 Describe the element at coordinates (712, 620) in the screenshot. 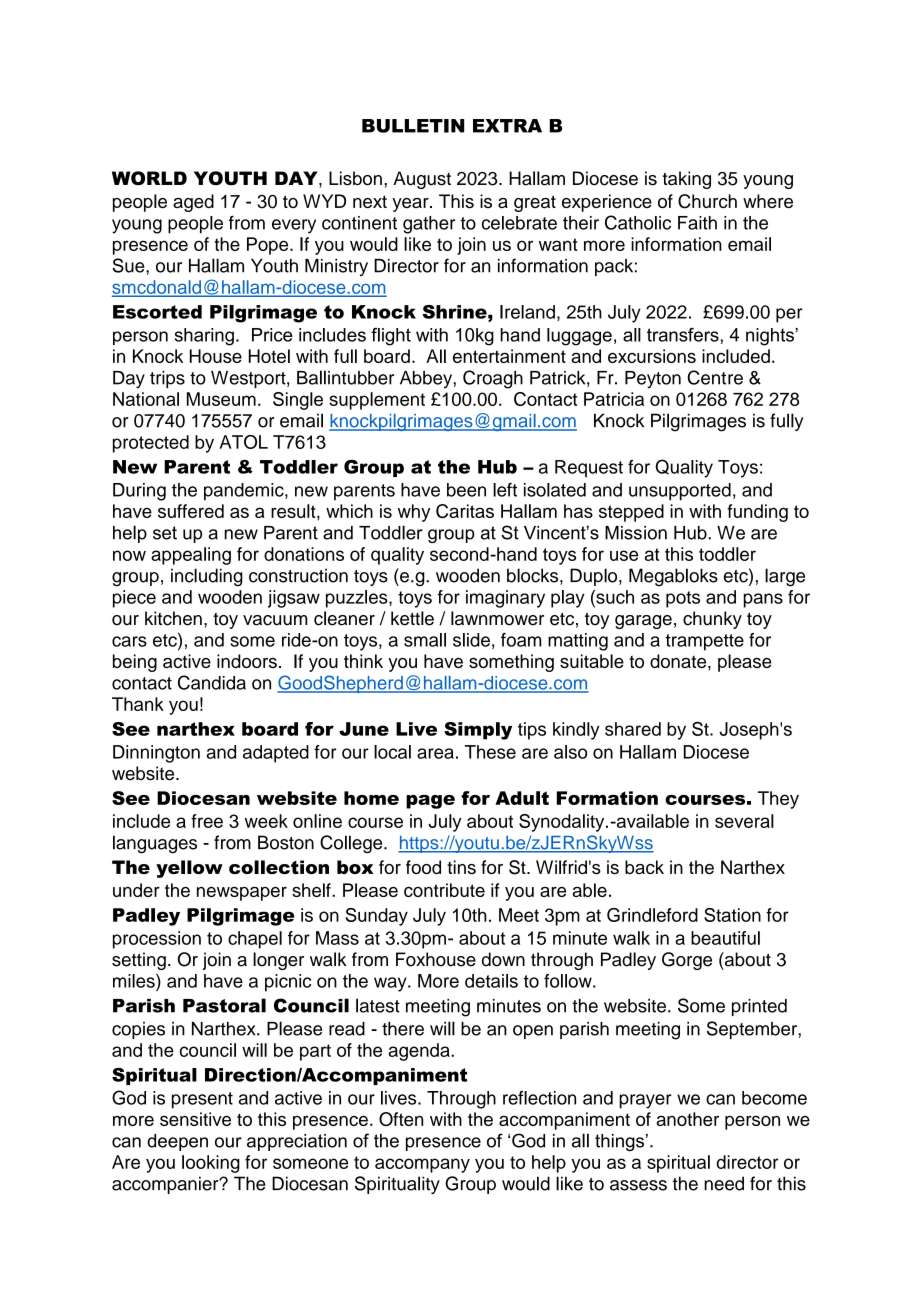

I see `chunky` at that location.
